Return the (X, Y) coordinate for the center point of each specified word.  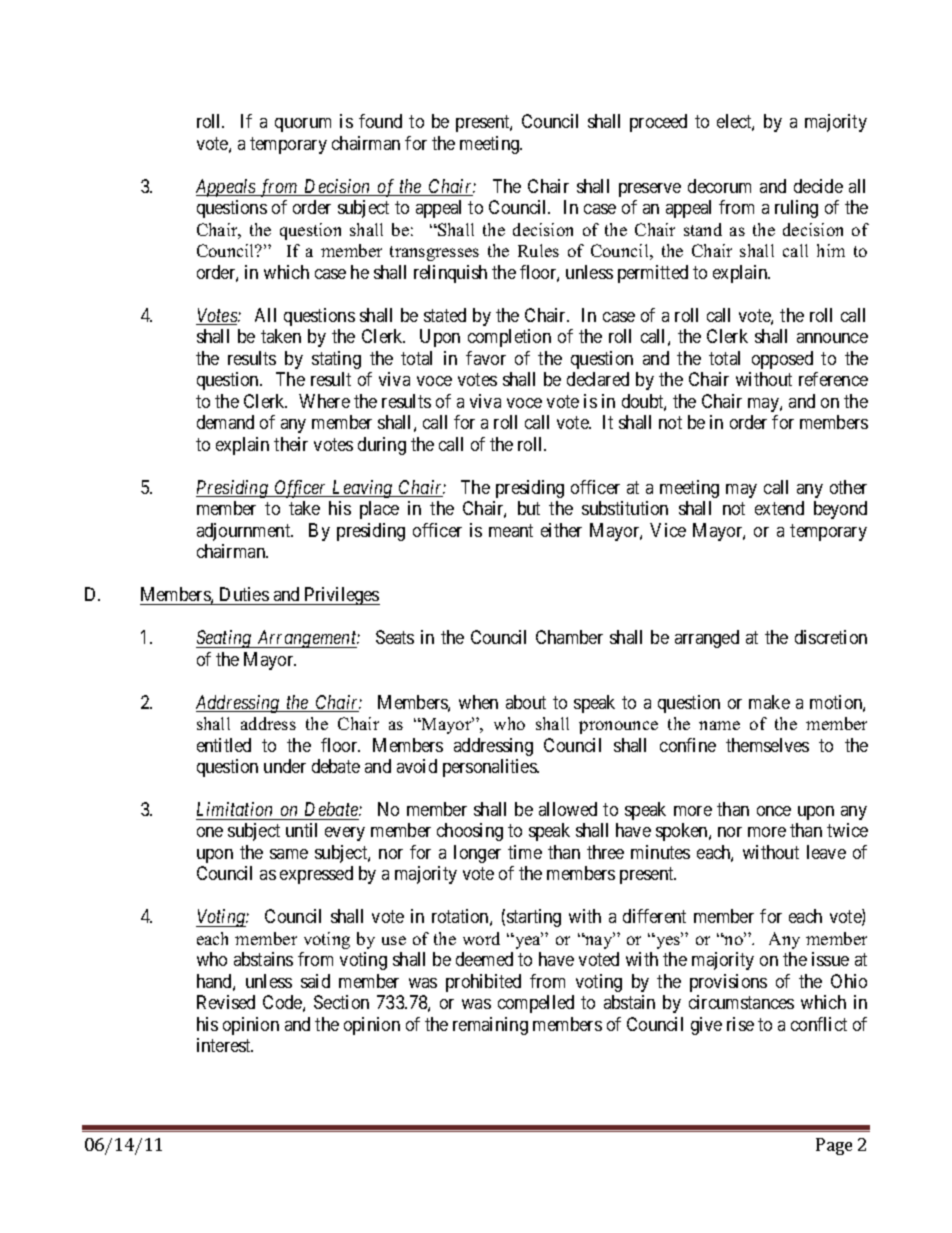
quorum (303, 125)
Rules (538, 250)
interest (225, 1045)
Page (834, 1146)
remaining (490, 1026)
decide (818, 186)
